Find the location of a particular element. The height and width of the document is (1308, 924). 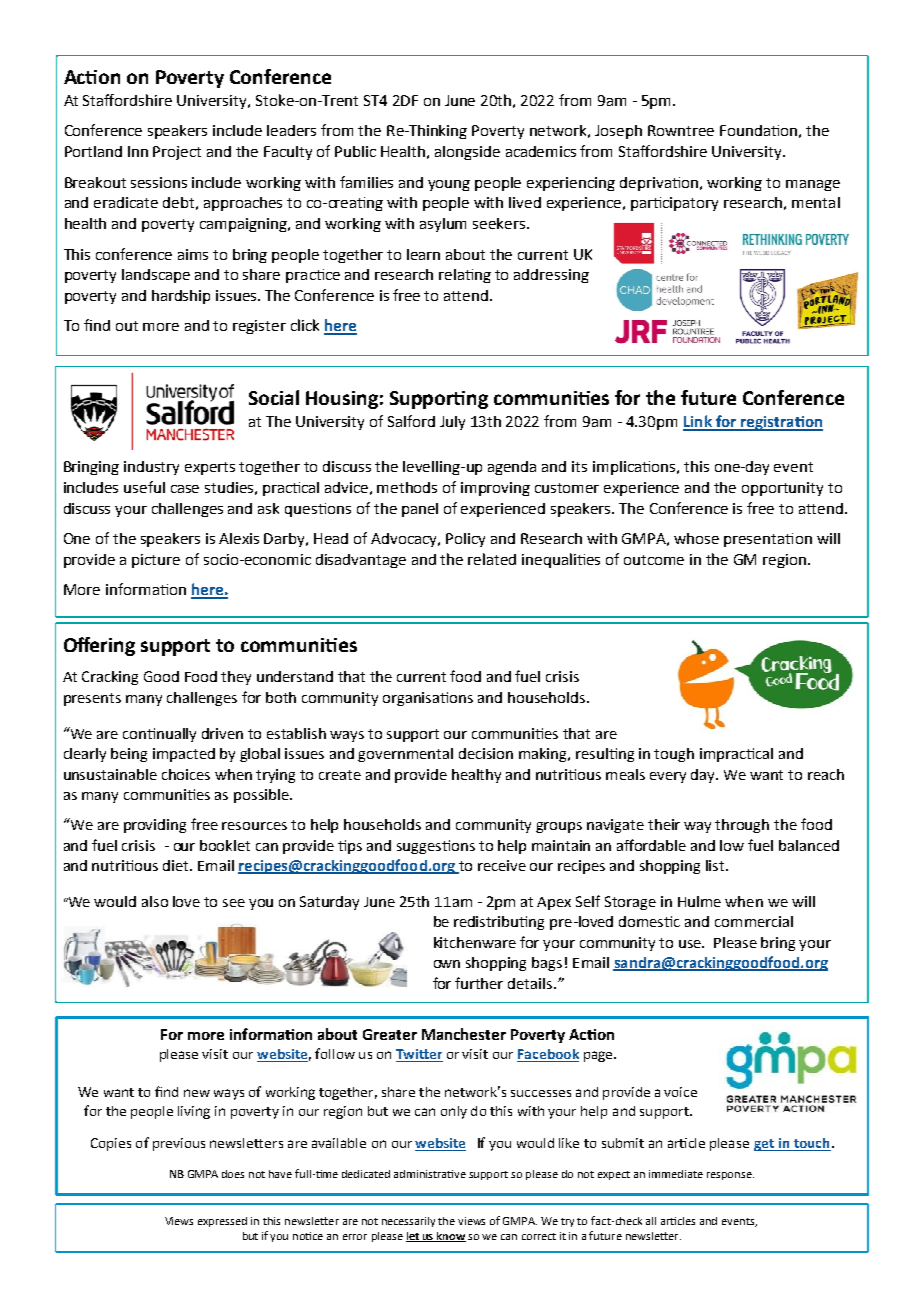

Link is located at coordinates (698, 422).
